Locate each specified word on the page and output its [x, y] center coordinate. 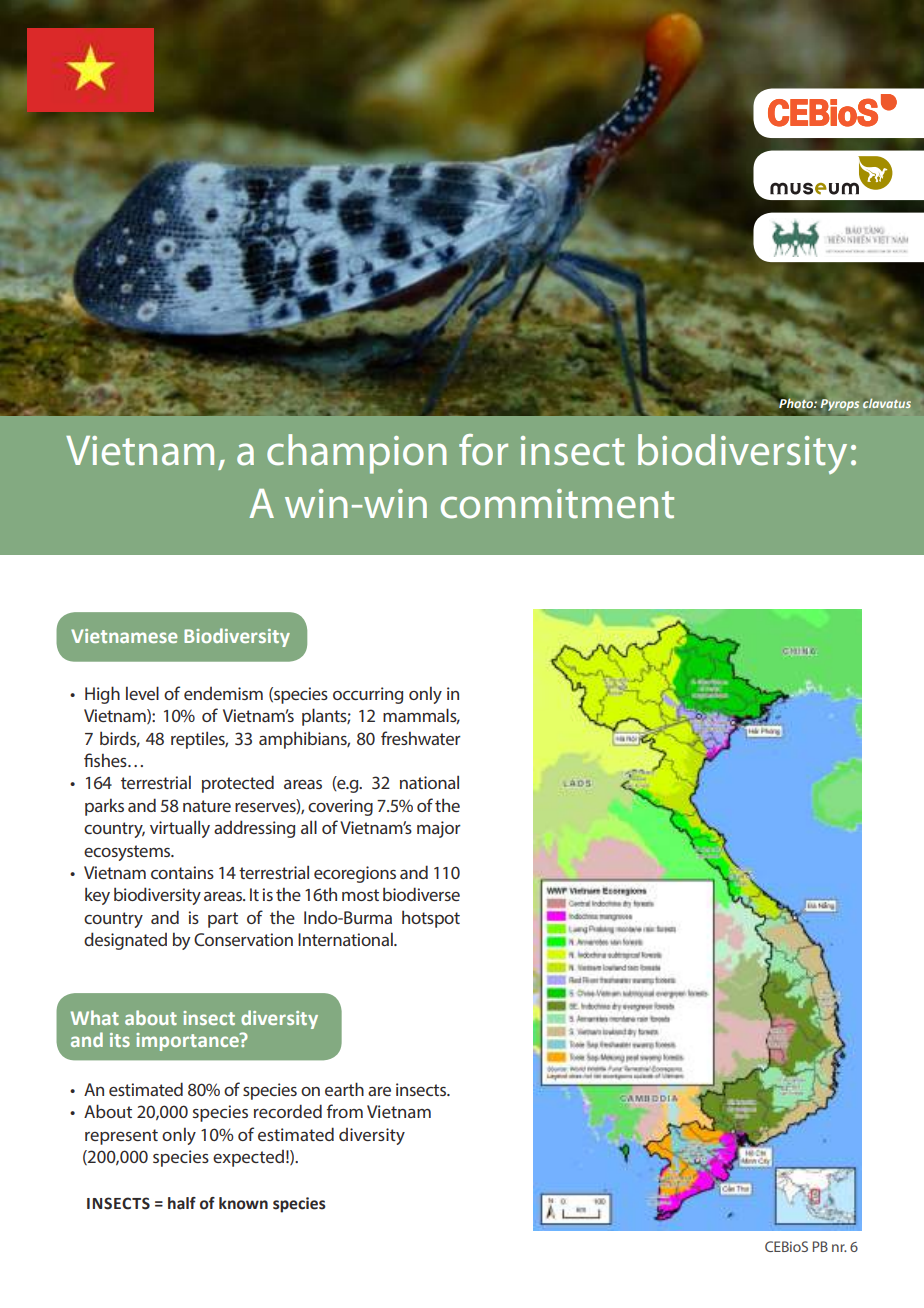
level [142, 693]
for [483, 450]
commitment [557, 504]
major [439, 829]
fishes [106, 760]
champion [356, 454]
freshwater [421, 738]
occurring [368, 695]
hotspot [431, 919]
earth [344, 1089]
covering [340, 807]
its [120, 1040]
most [360, 895]
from [345, 1111]
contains [182, 872]
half [182, 1203]
